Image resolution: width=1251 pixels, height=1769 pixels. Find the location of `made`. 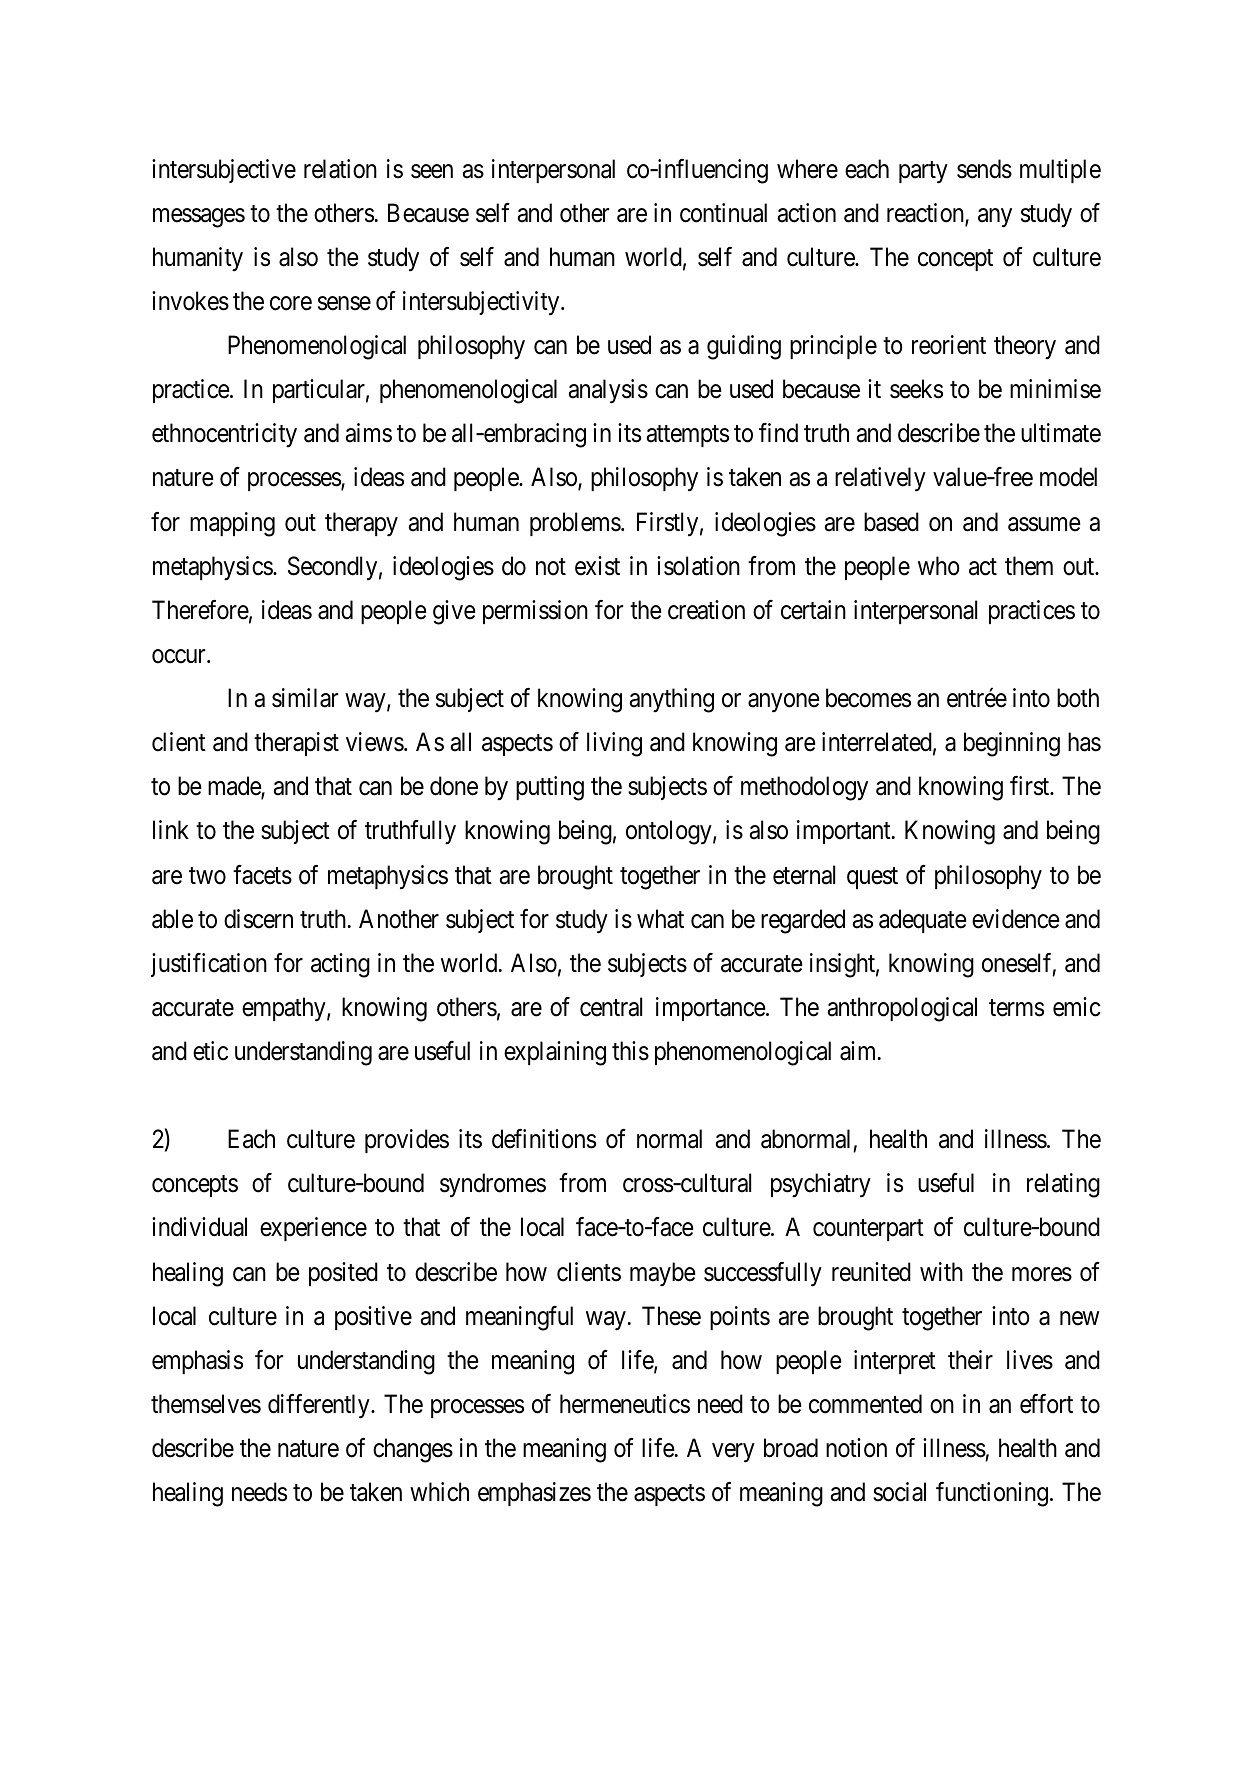

made is located at coordinates (235, 787).
